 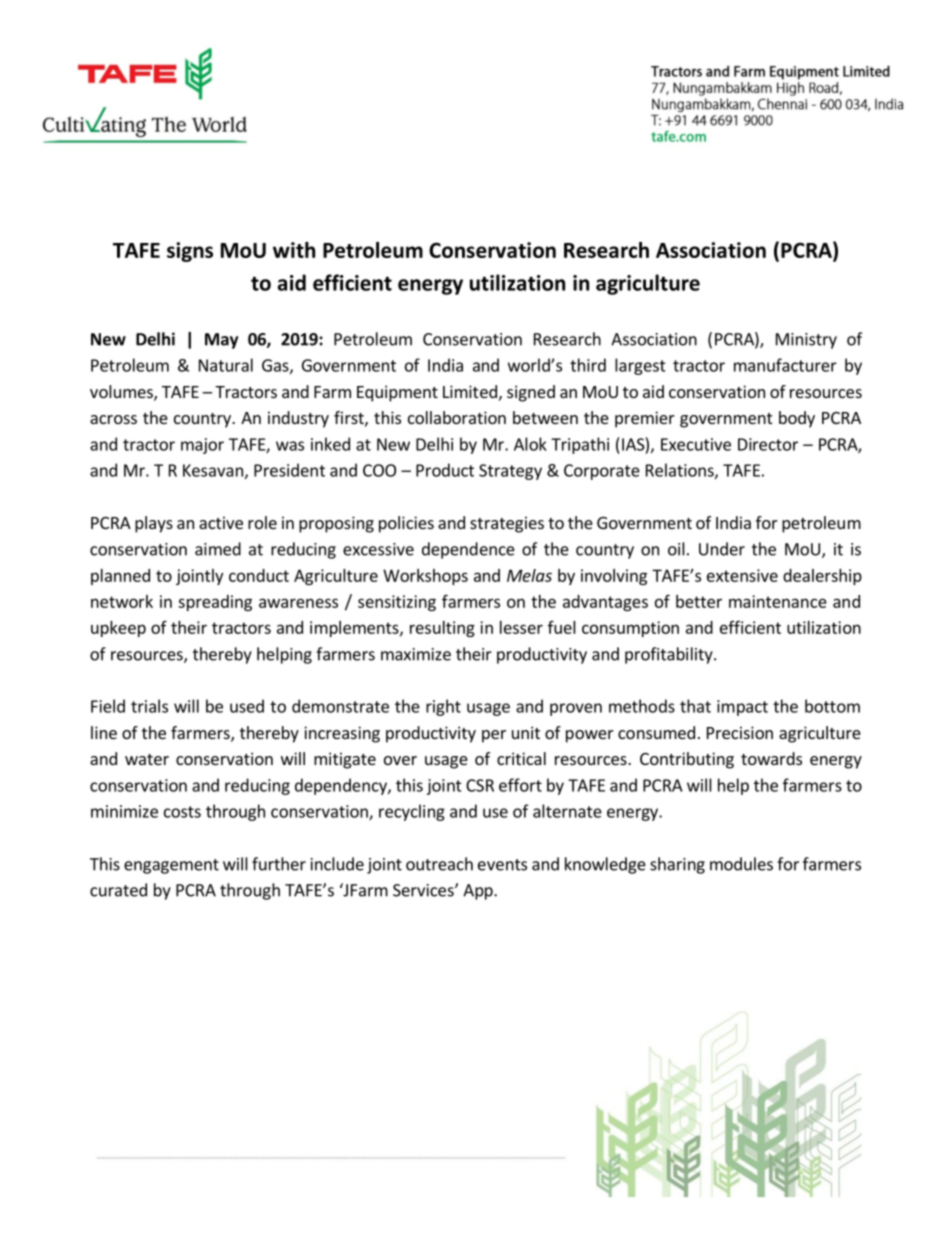 I want to click on maintenance, so click(x=778, y=601).
